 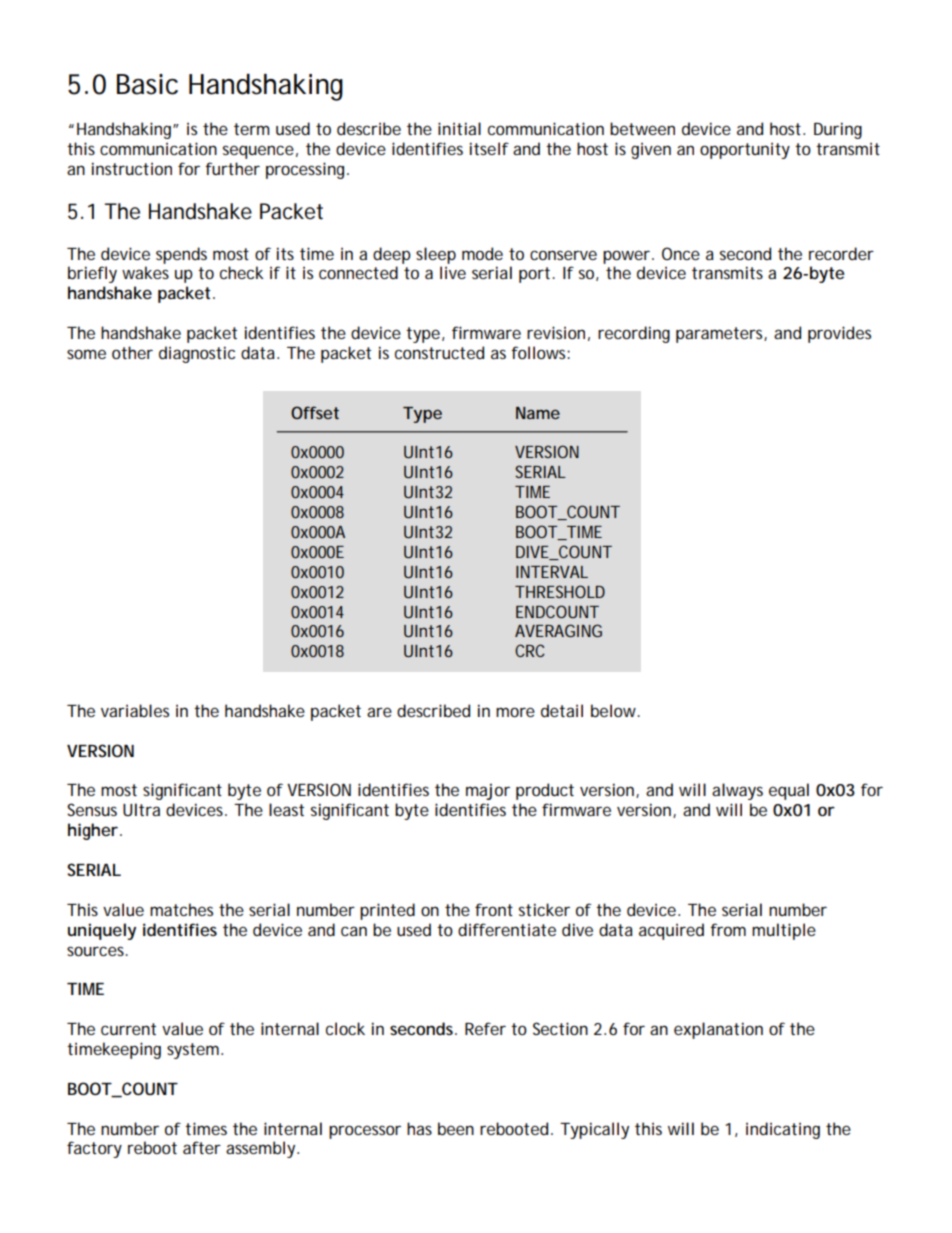 I want to click on Basic, so click(x=147, y=84).
